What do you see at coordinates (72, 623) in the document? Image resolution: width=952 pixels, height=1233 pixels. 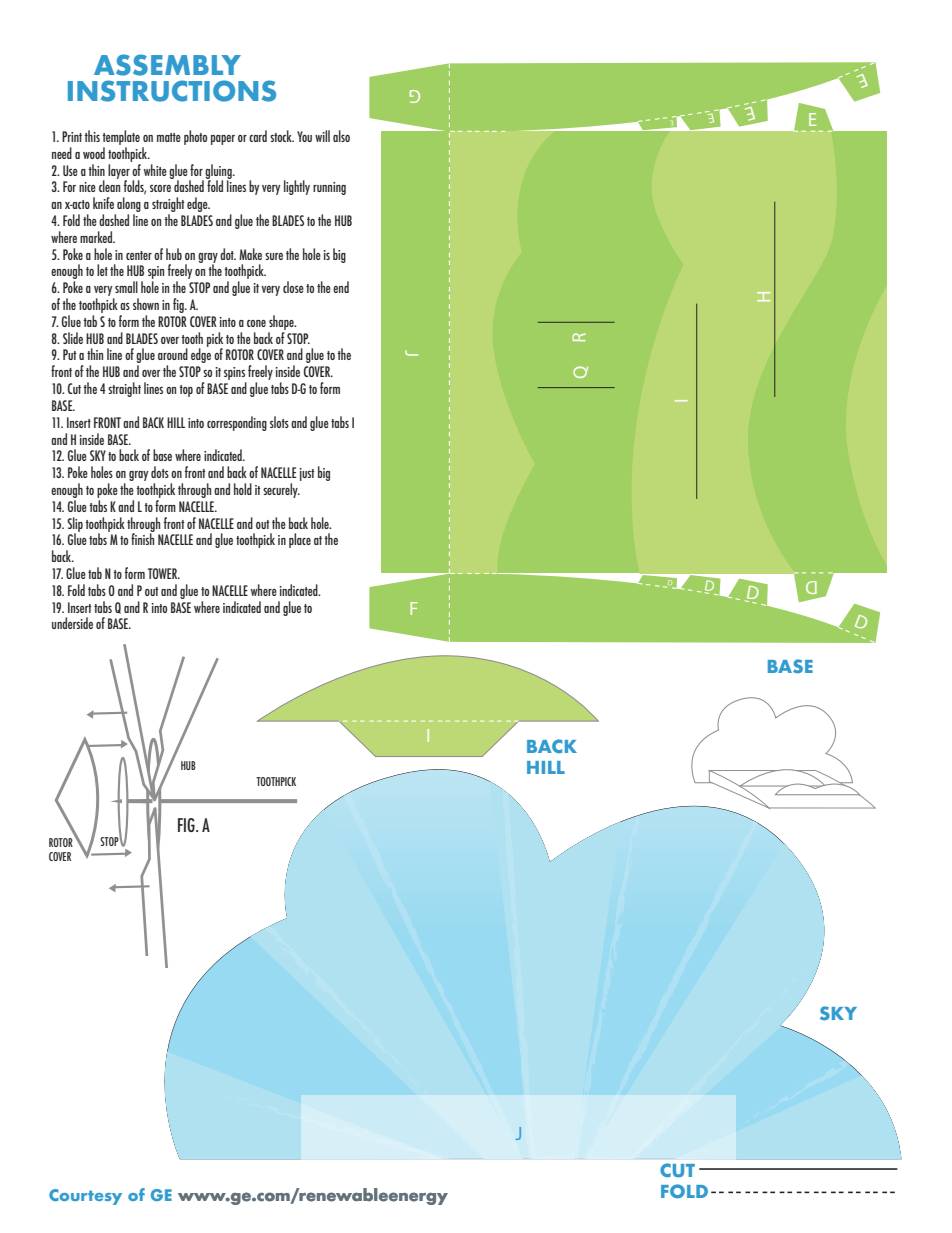 I see `underside` at bounding box center [72, 623].
